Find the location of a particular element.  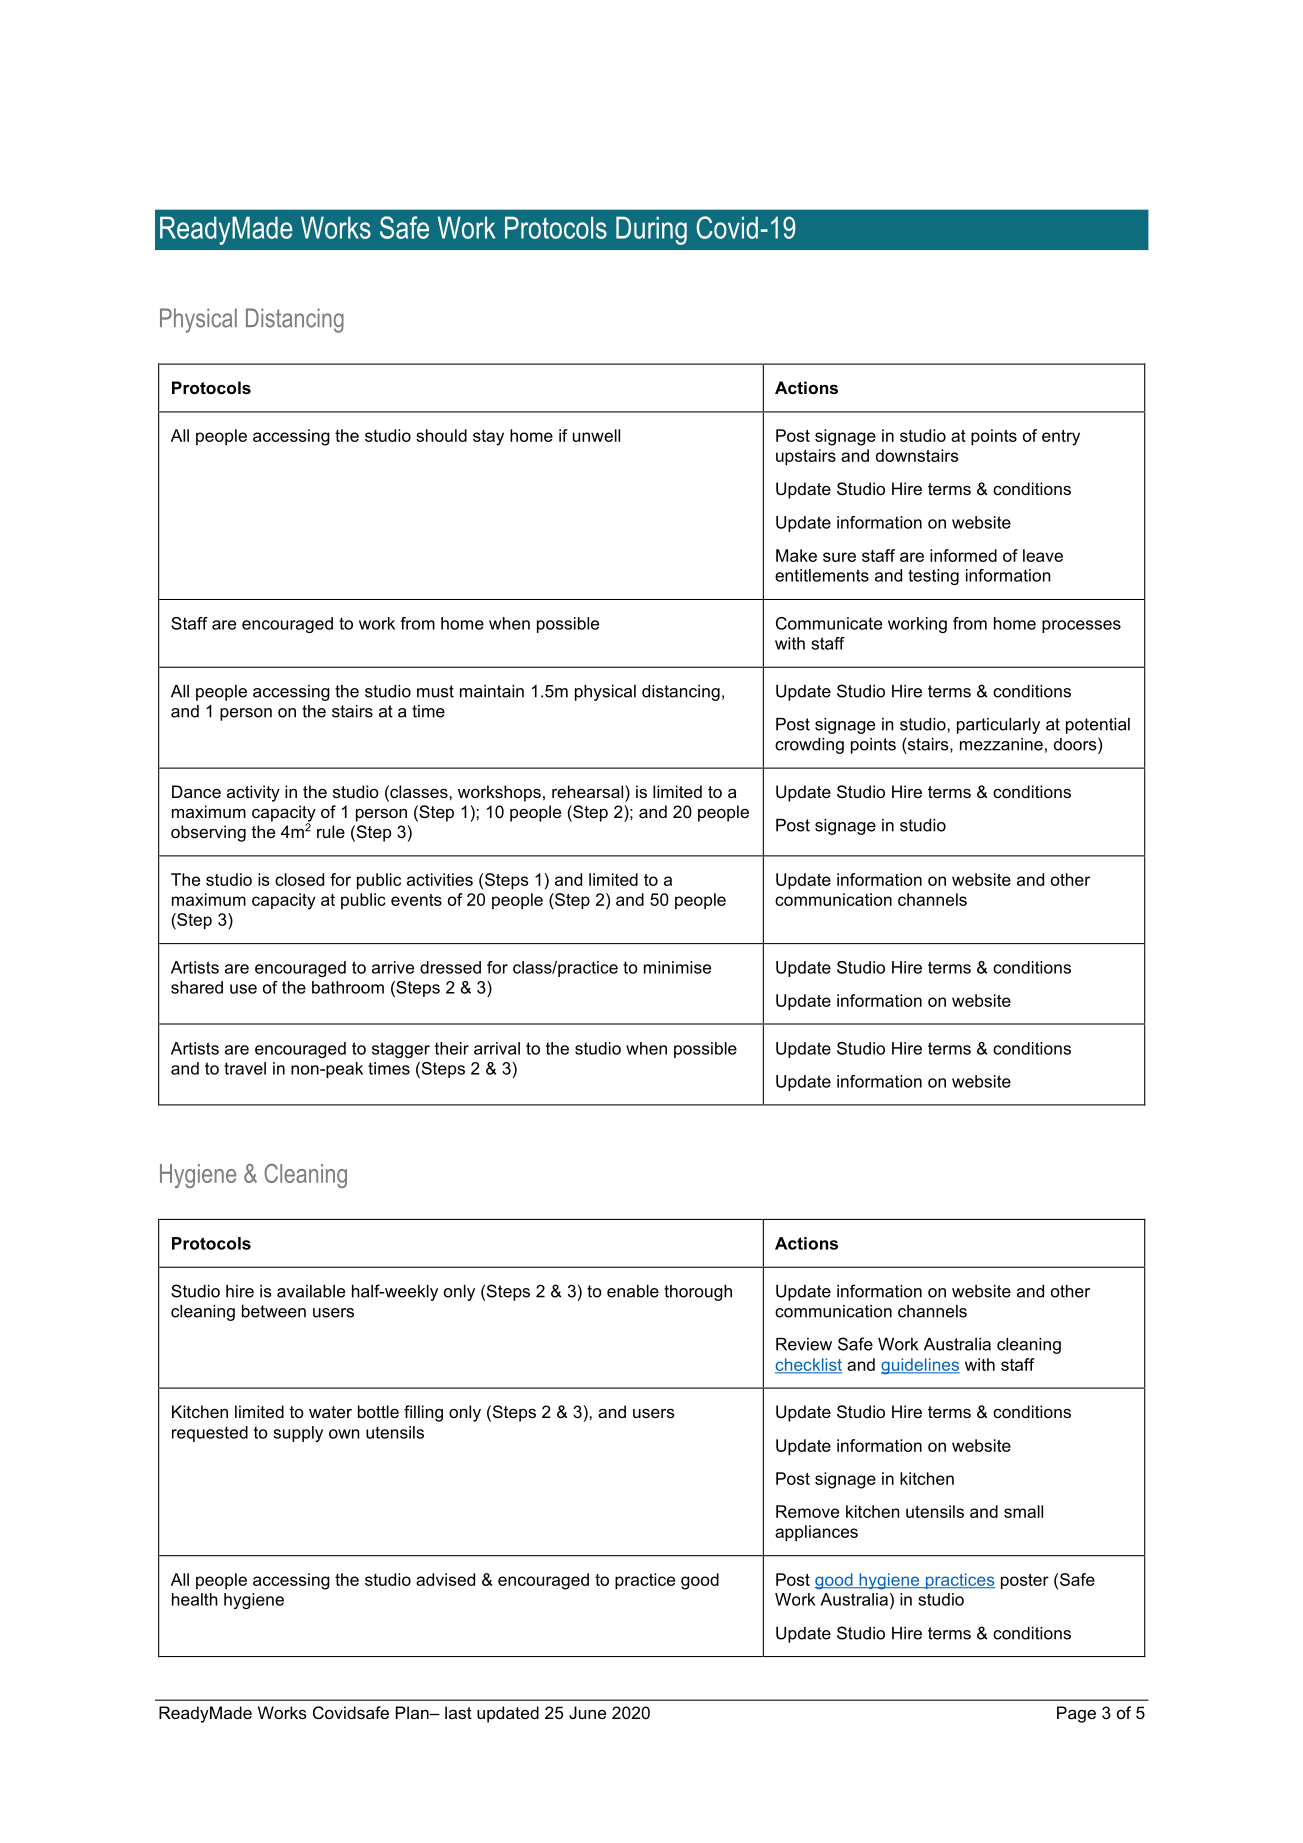

During is located at coordinates (651, 230).
